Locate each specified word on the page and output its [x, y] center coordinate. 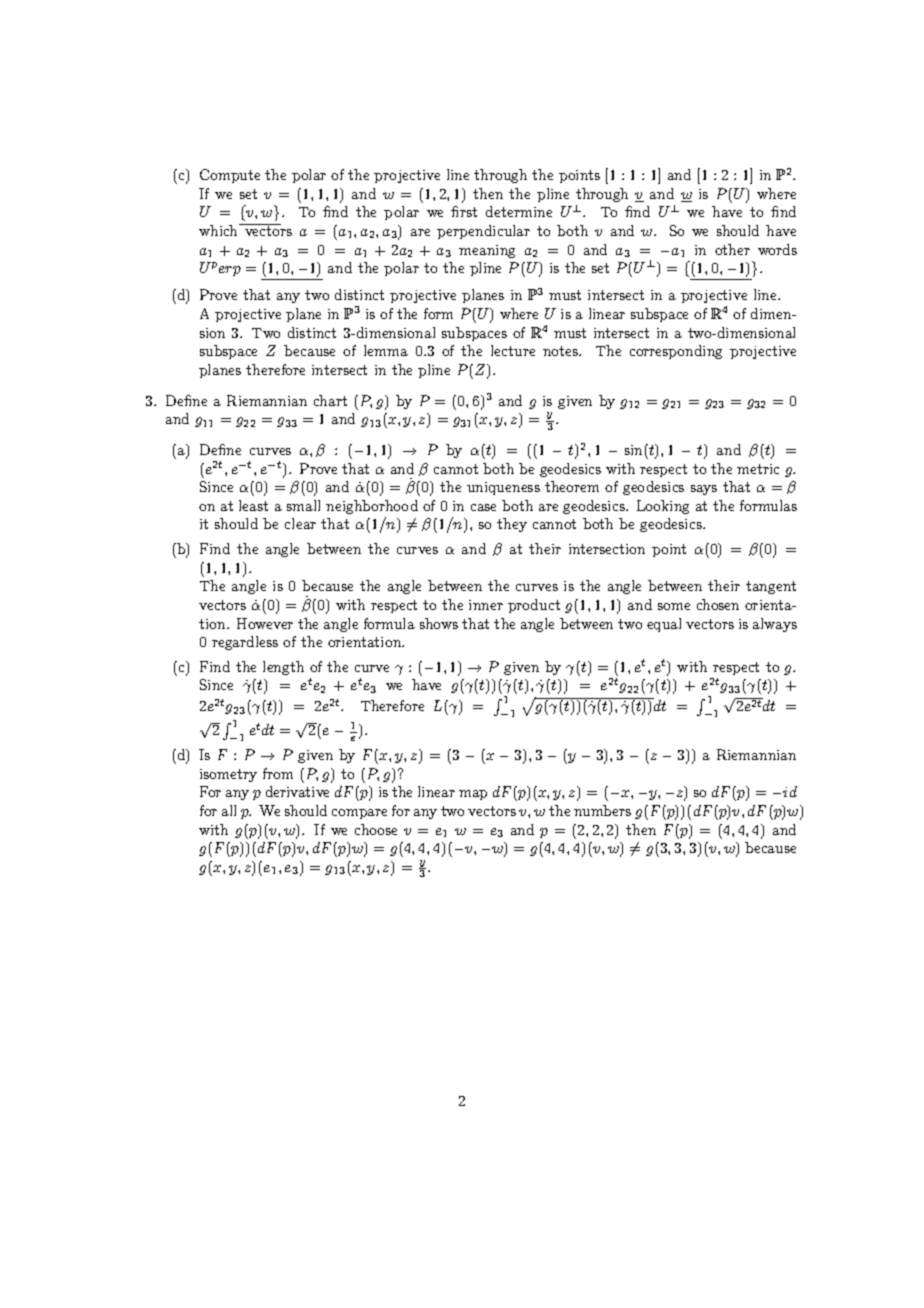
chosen [718, 604]
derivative [297, 791]
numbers [602, 810]
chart [330, 400]
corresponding [676, 352]
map [473, 795]
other [732, 249]
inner [486, 605]
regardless [245, 643]
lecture [513, 350]
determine [519, 211]
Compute [230, 176]
